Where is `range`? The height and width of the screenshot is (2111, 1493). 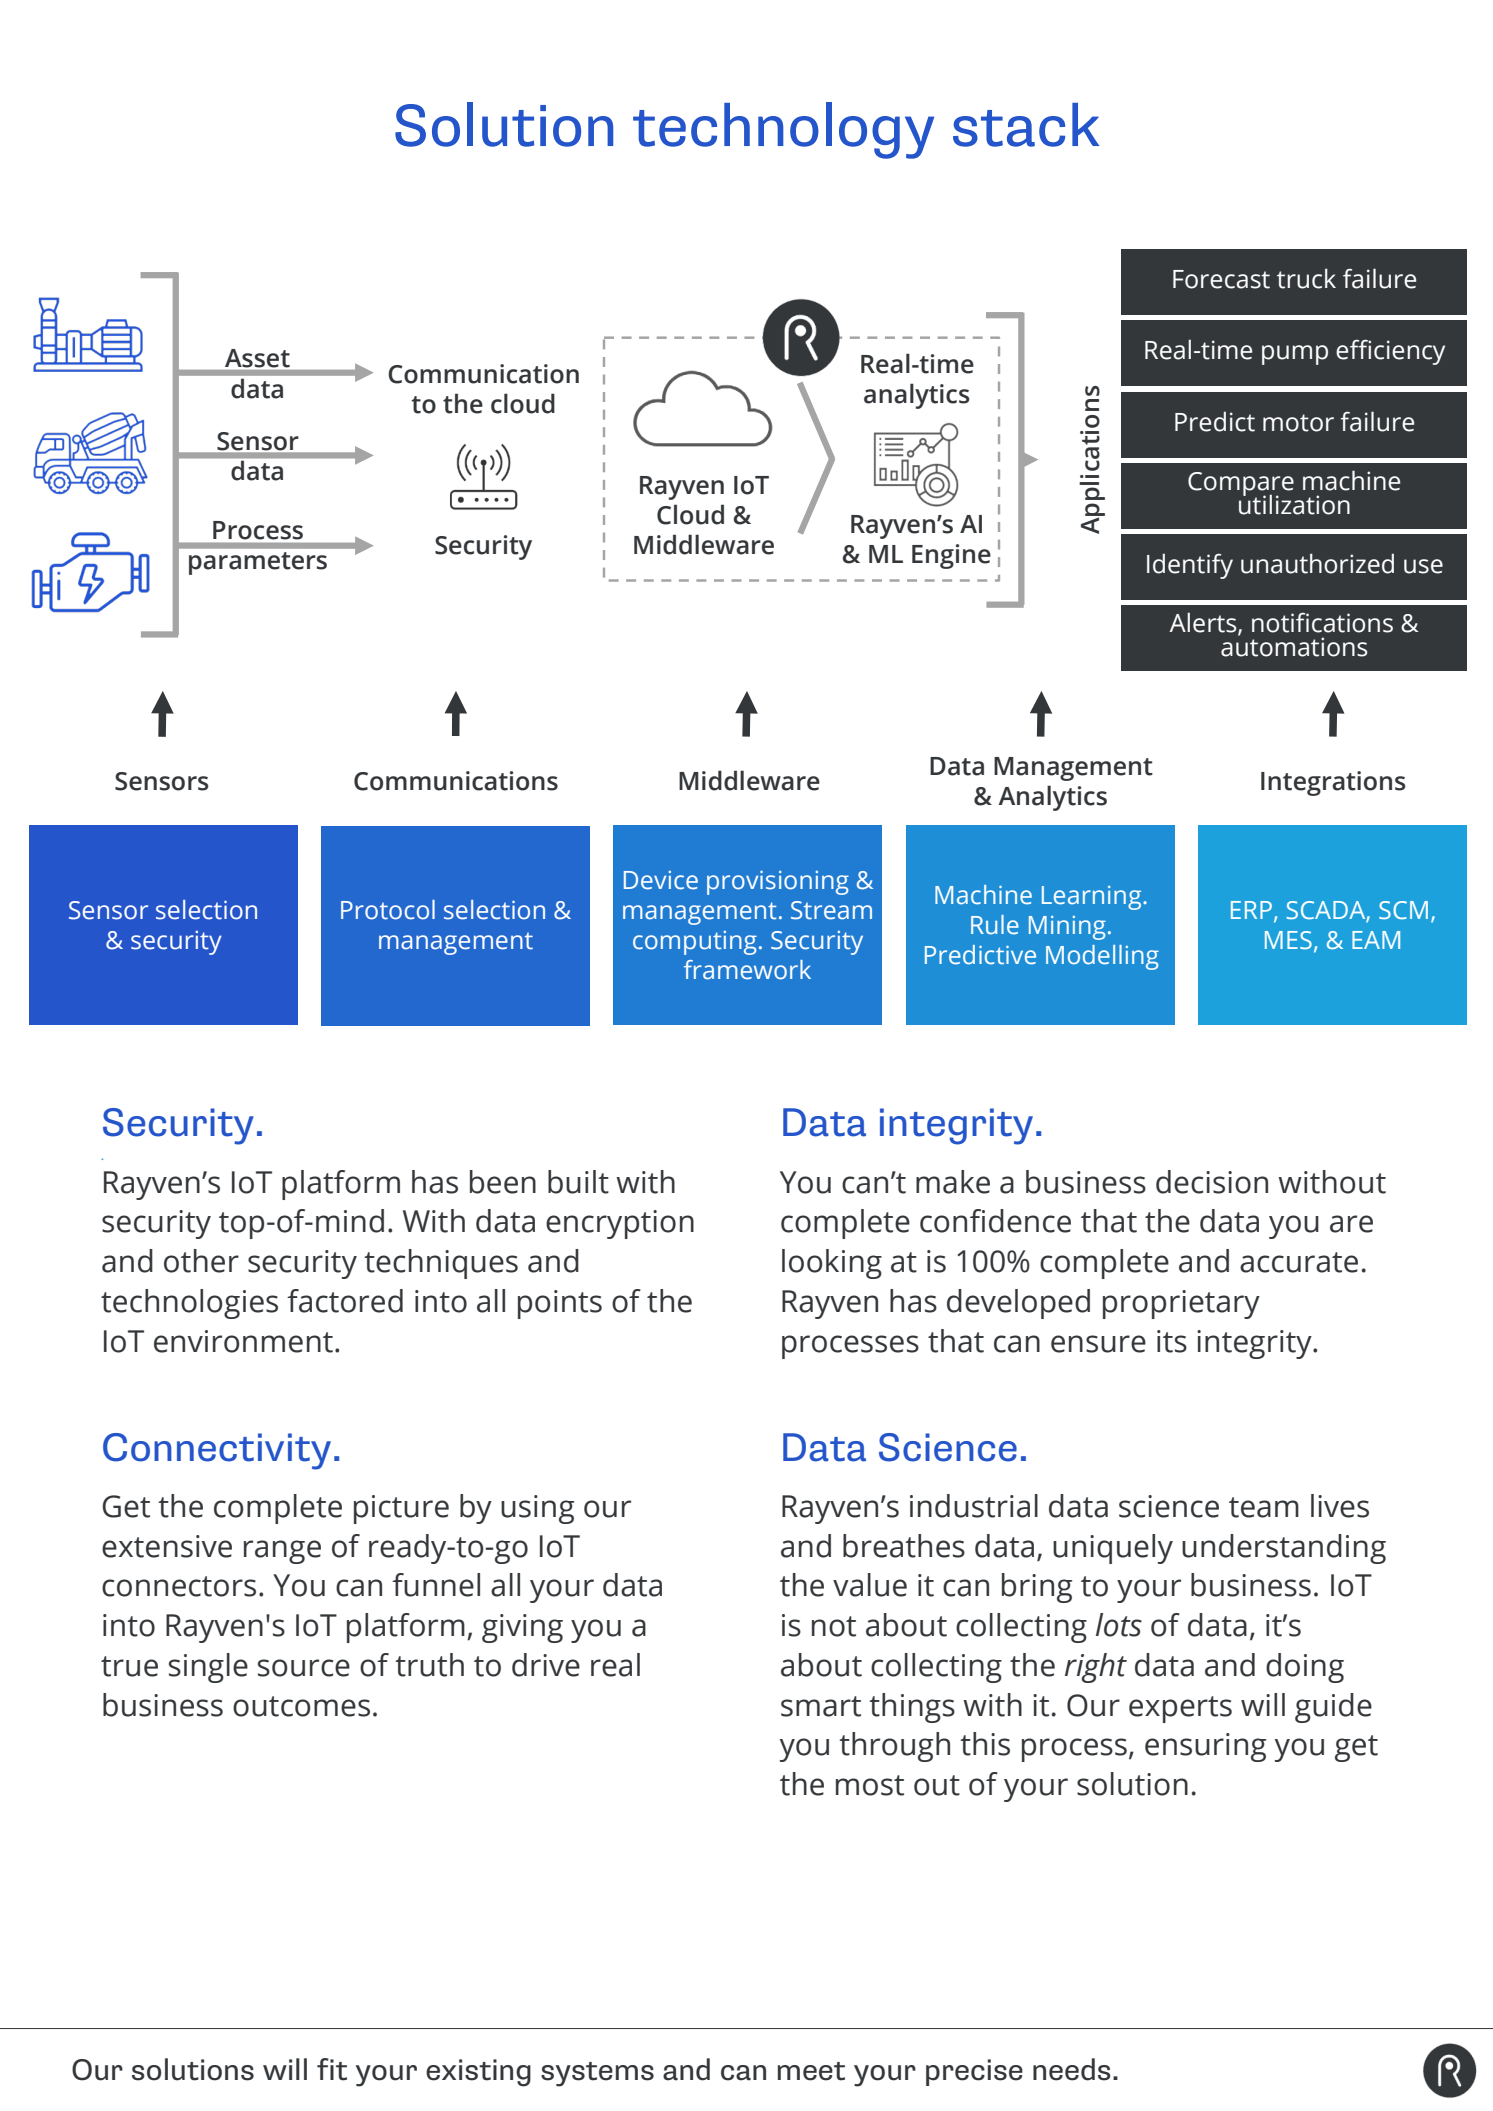
range is located at coordinates (282, 1552).
